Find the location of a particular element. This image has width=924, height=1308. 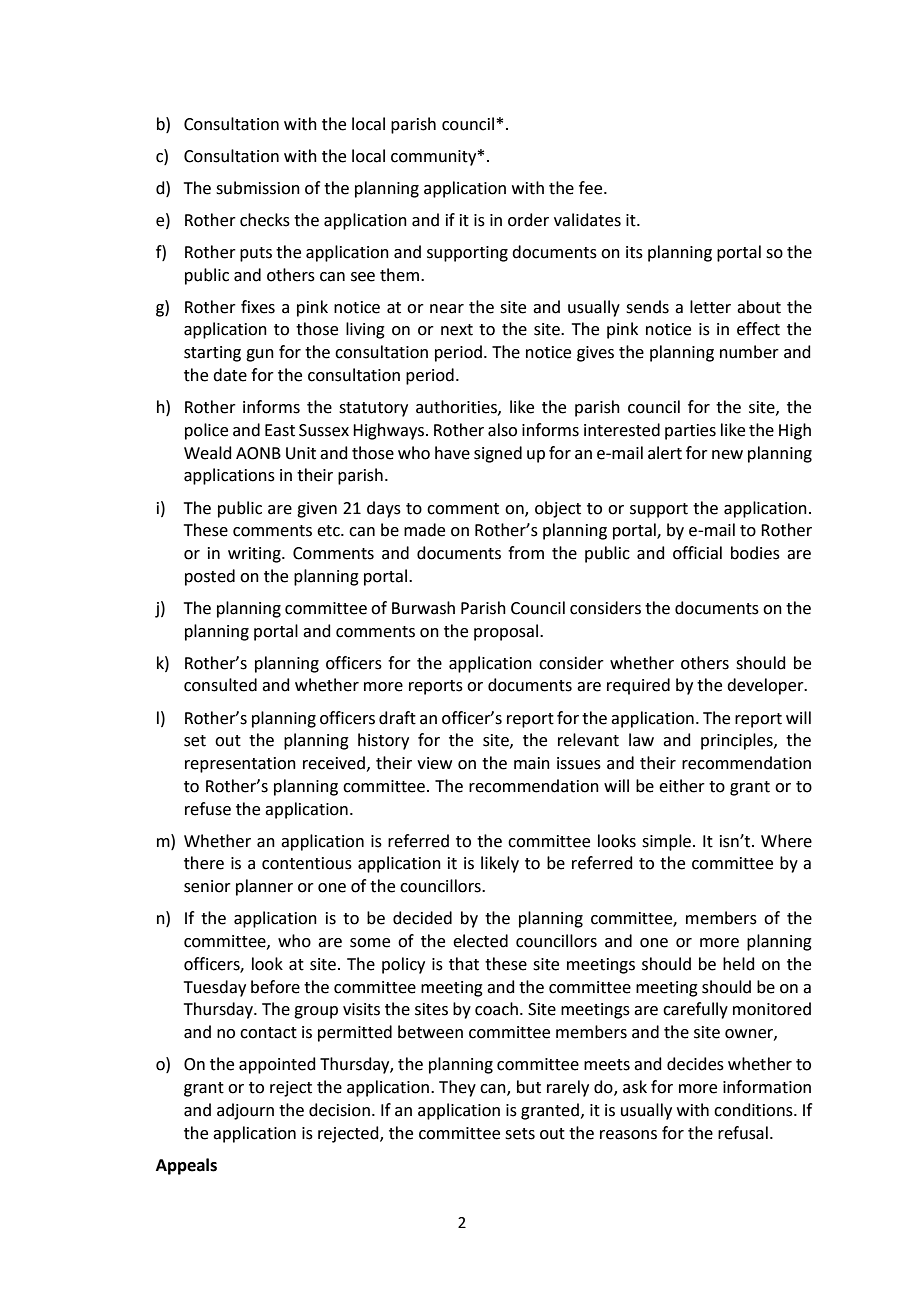

order is located at coordinates (528, 220).
